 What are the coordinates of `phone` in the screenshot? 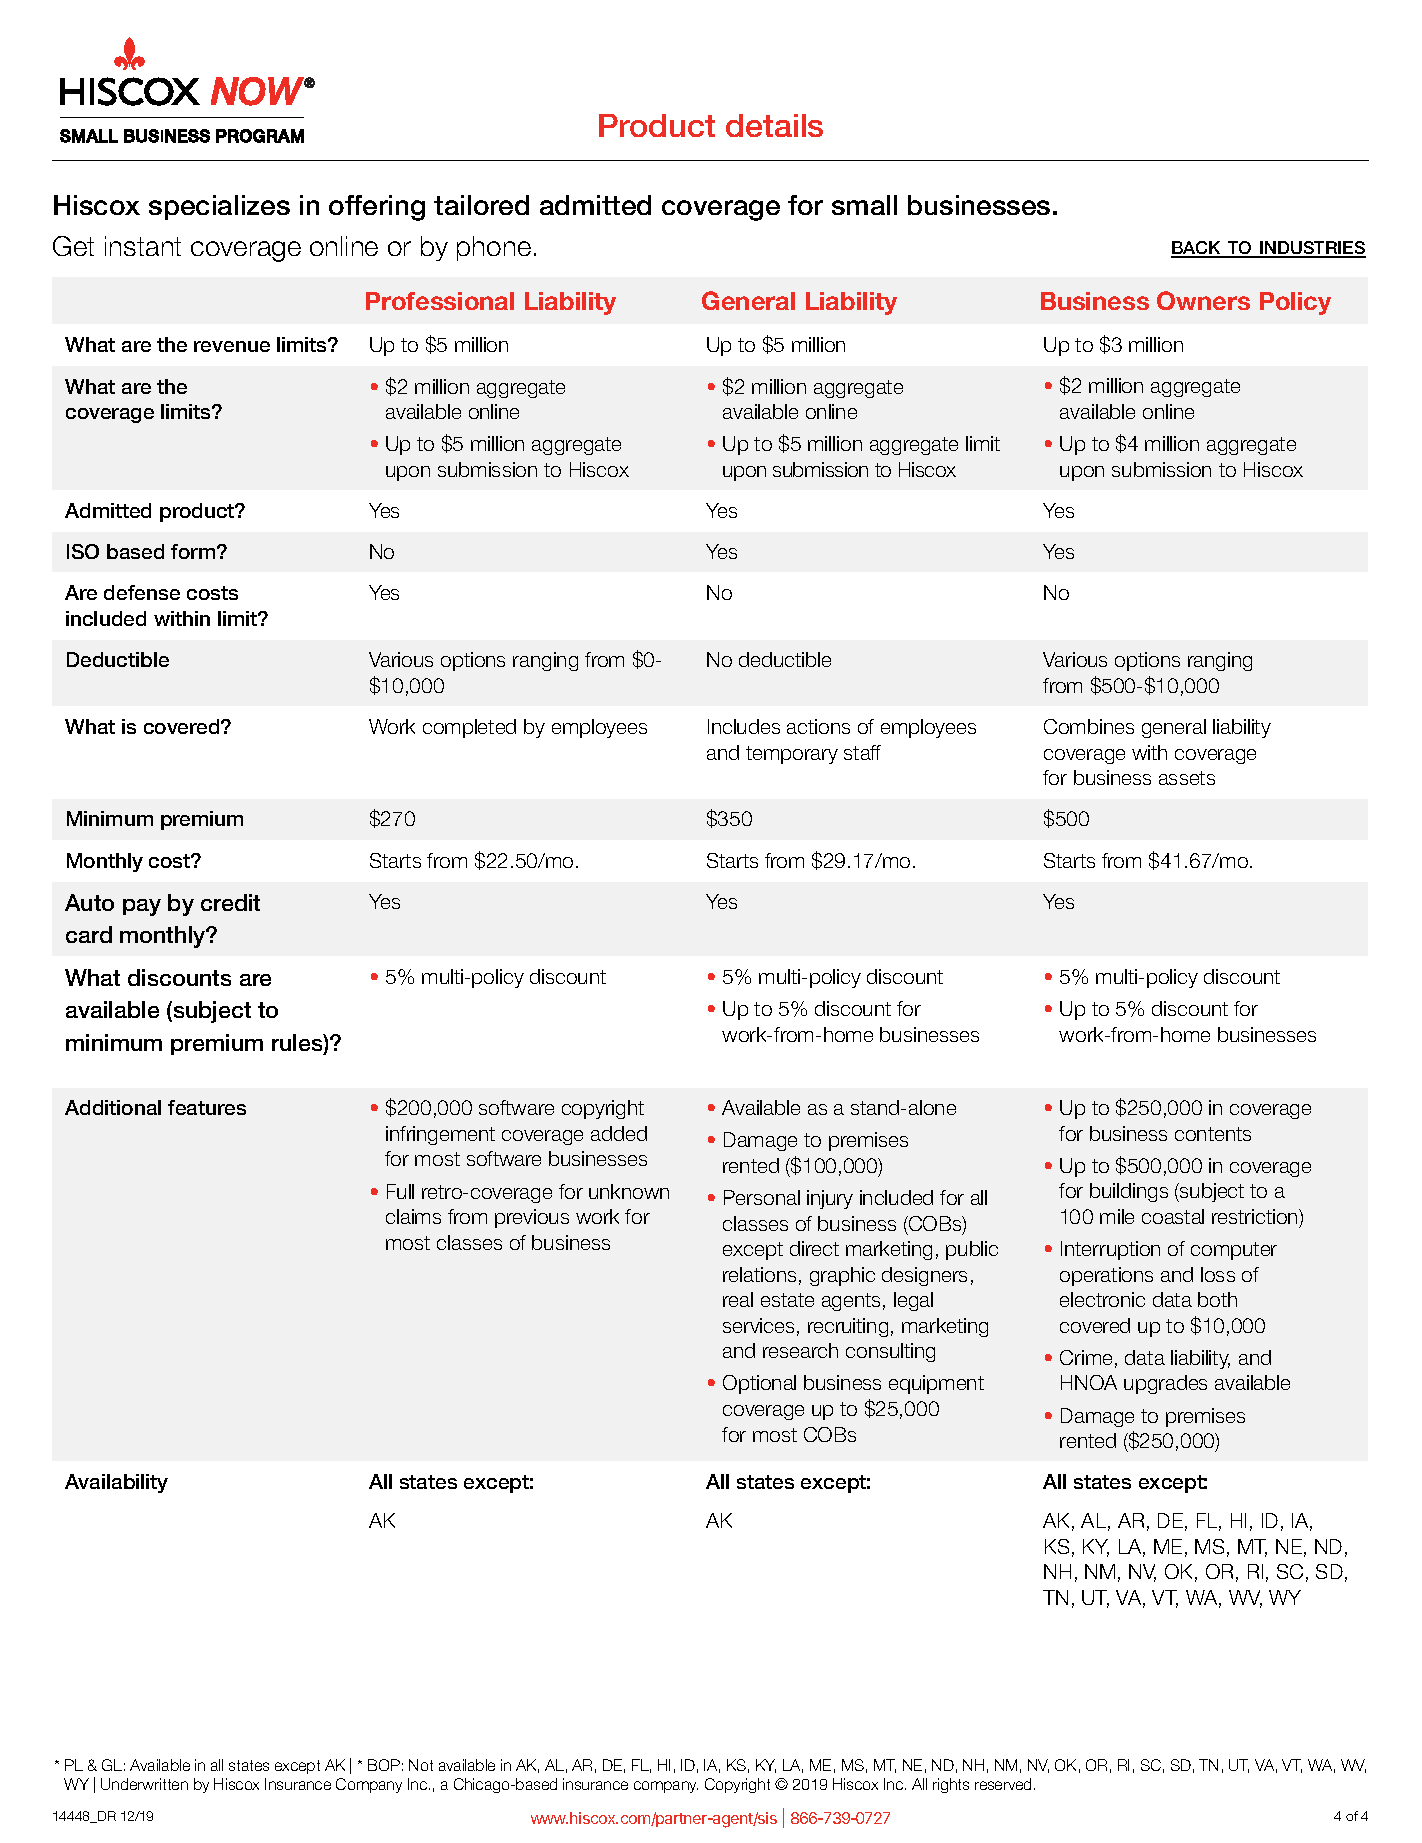 It's located at (494, 248).
